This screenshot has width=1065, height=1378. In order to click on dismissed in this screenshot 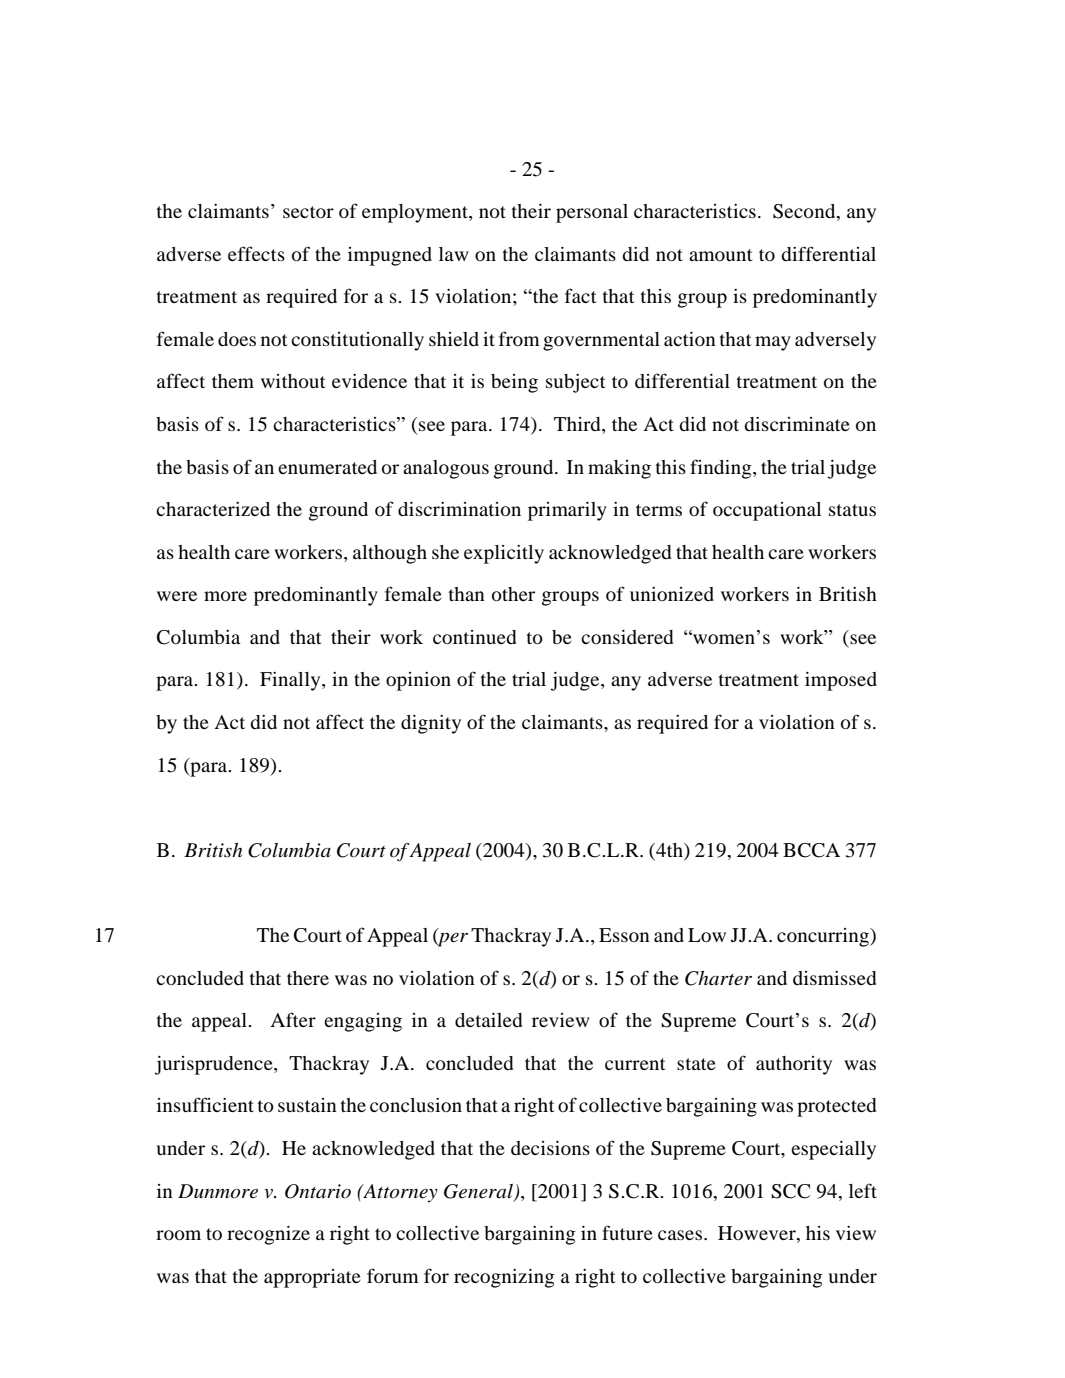, I will do `click(834, 978)`.
